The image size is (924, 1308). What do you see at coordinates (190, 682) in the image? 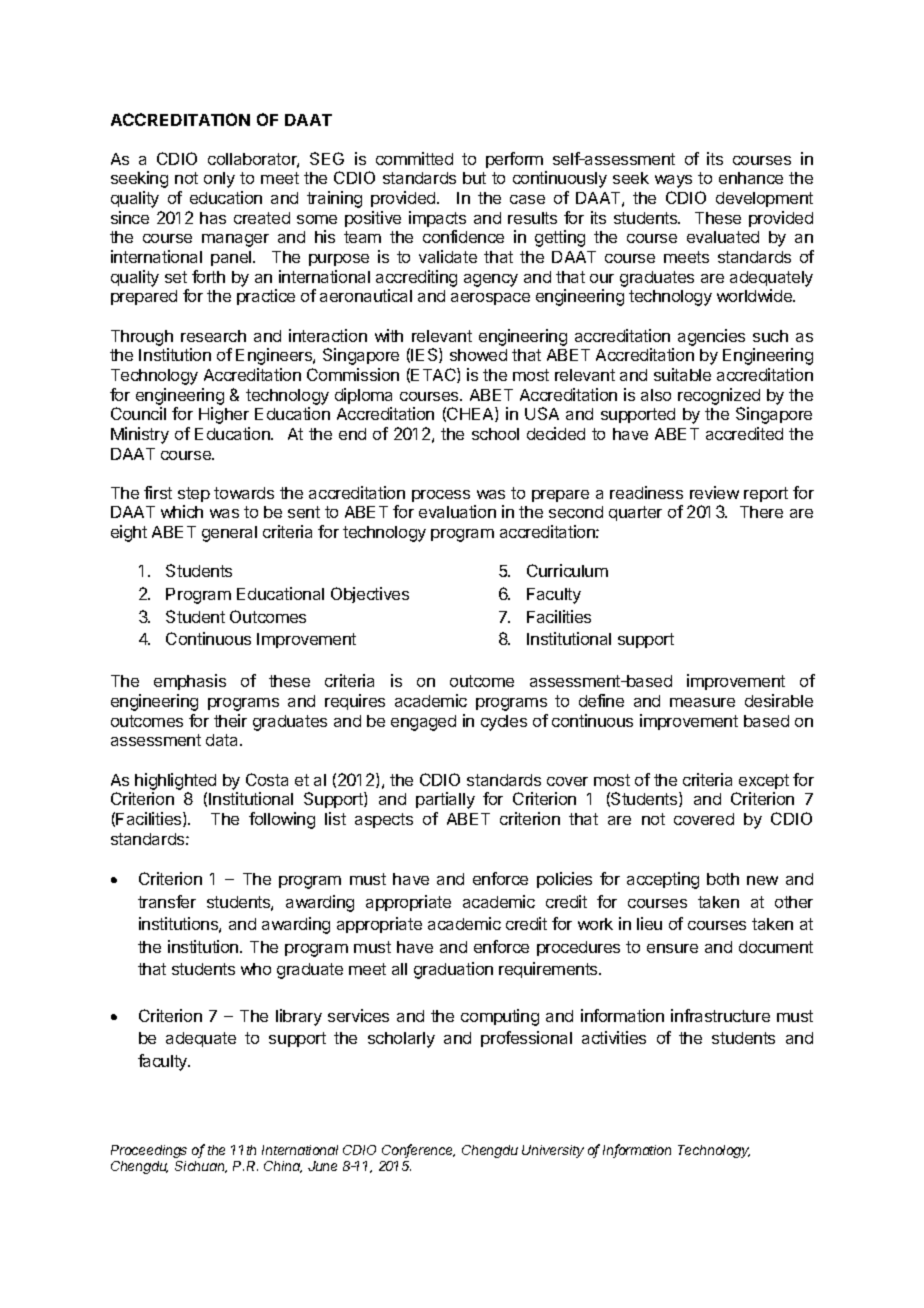
I see `emphasis` at bounding box center [190, 682].
